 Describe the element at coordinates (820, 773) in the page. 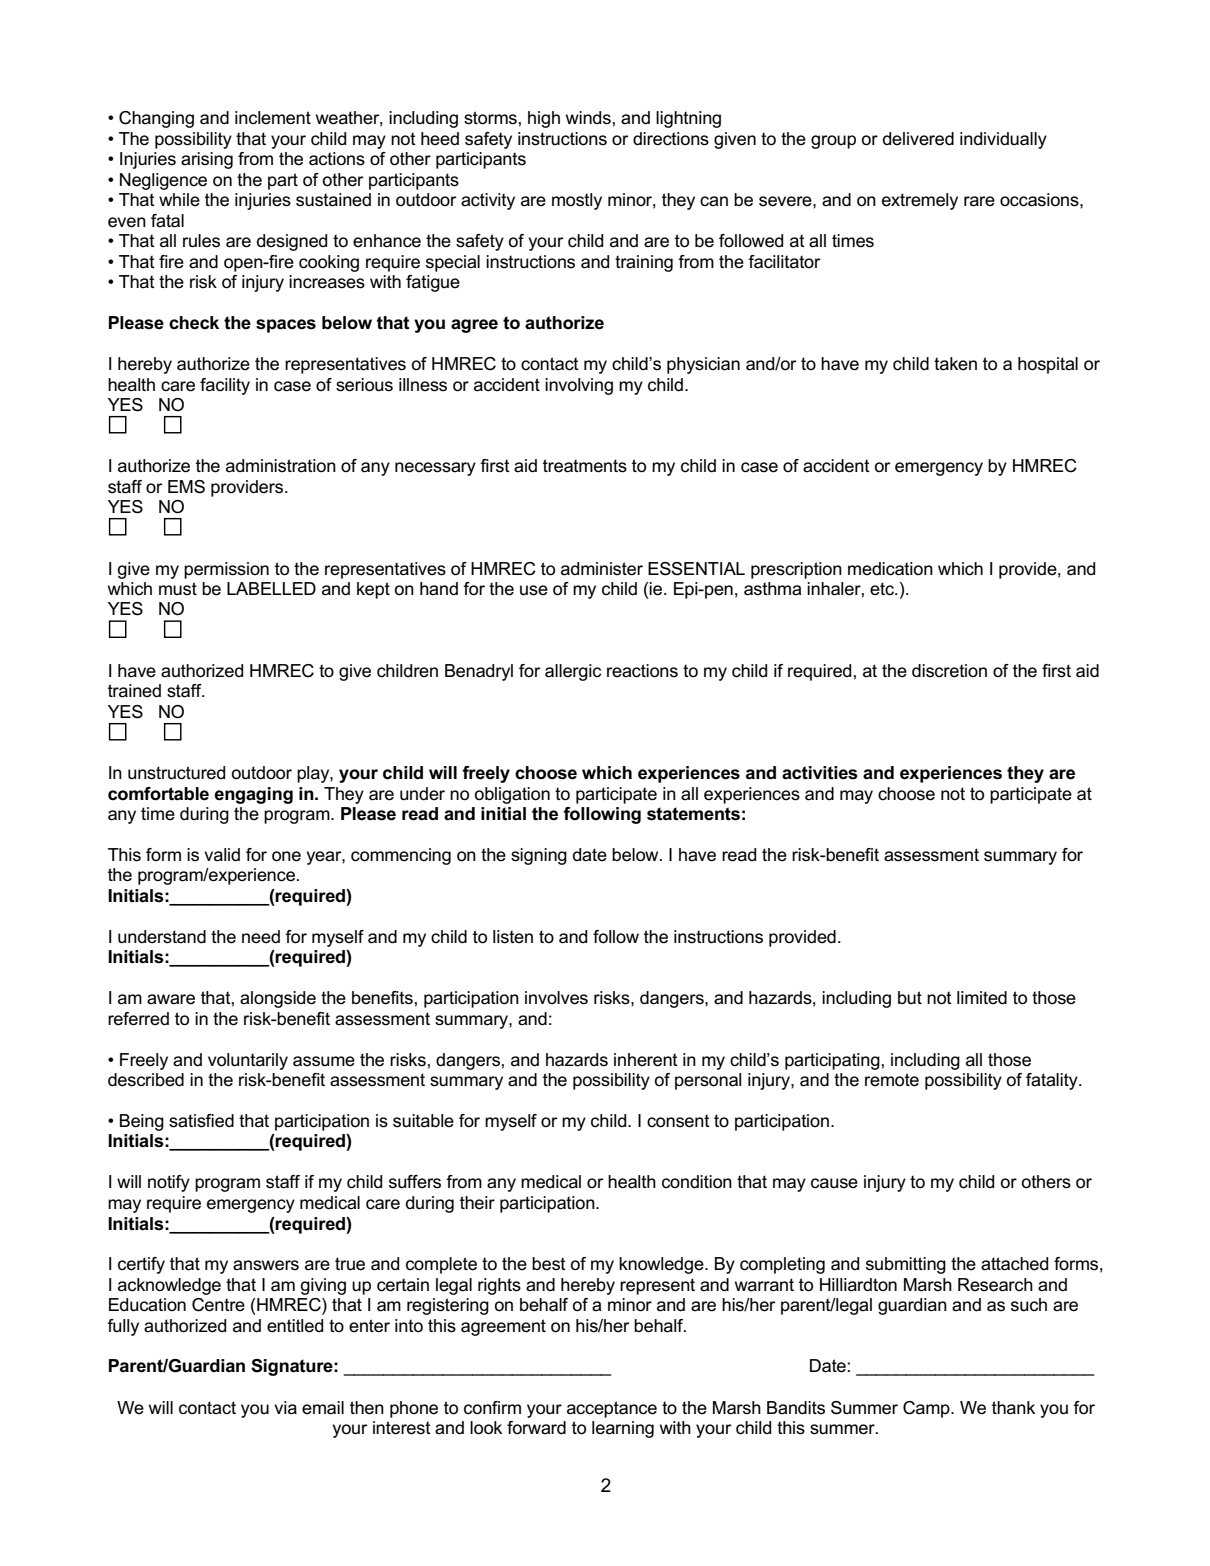

I see `activities` at that location.
